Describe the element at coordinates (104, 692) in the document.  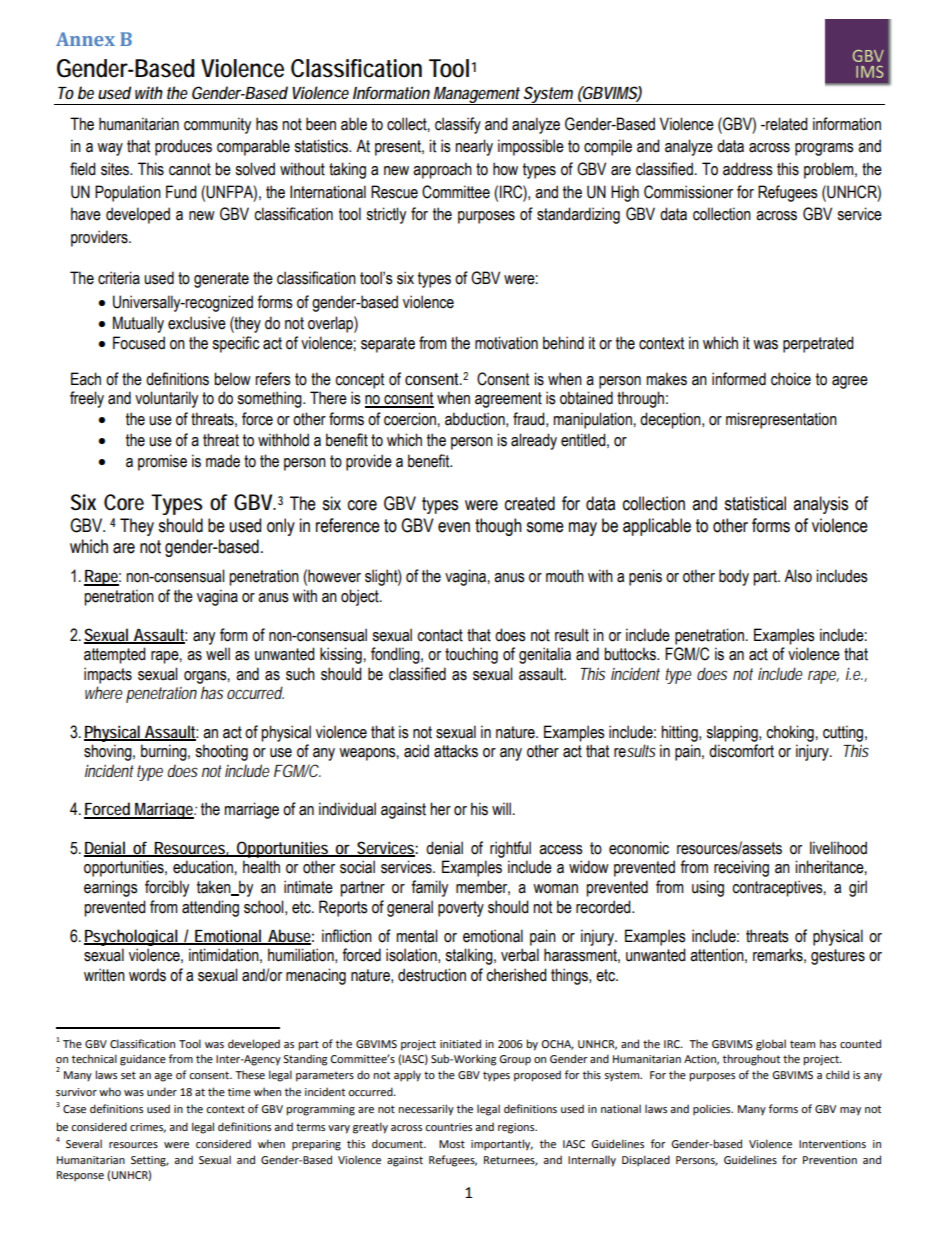
I see `where` at that location.
